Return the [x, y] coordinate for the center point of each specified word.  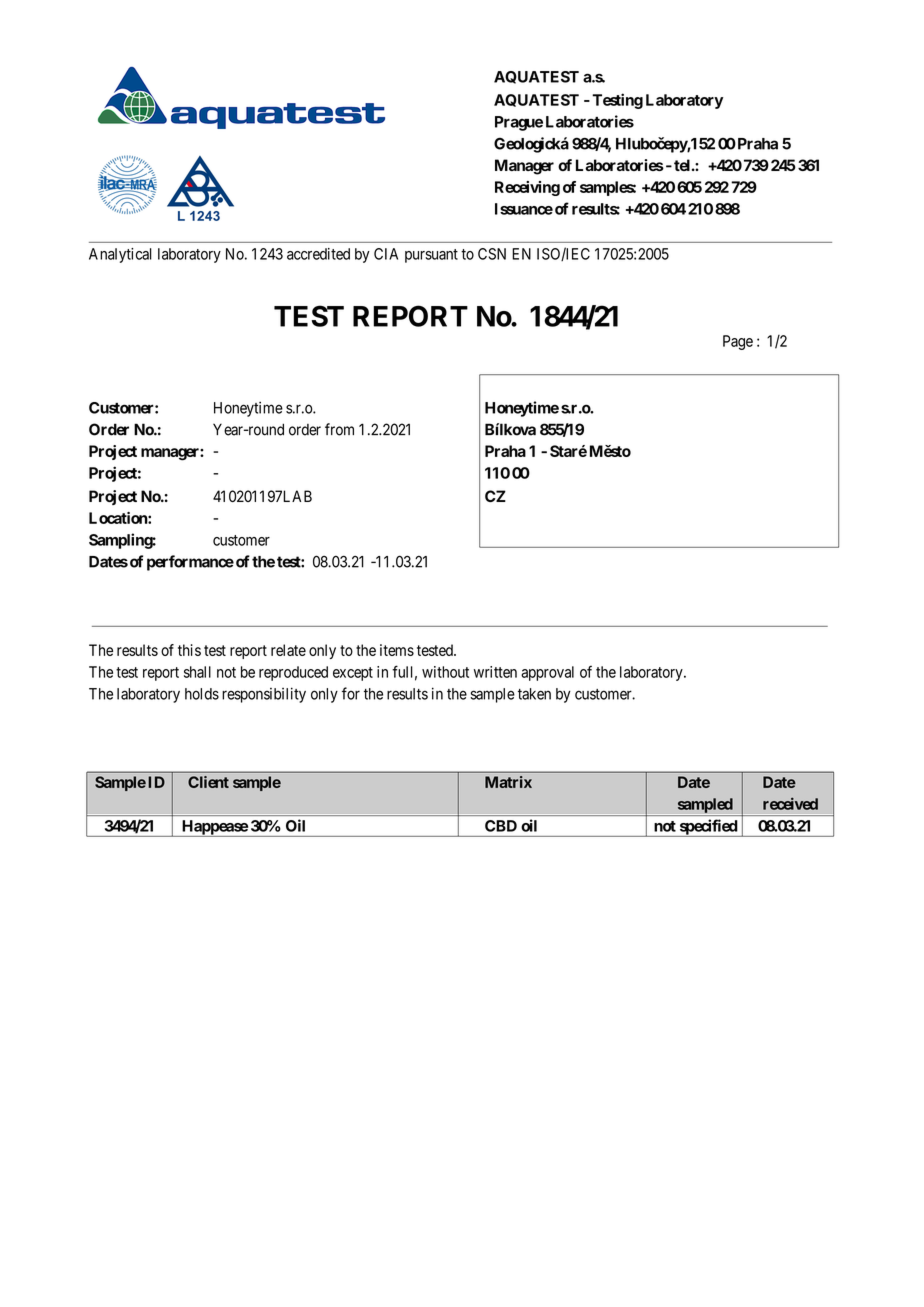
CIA [386, 254]
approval [547, 673]
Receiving [527, 188]
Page [738, 342]
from [339, 429]
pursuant [431, 256]
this [189, 650]
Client [208, 782]
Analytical [120, 255]
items [397, 650]
